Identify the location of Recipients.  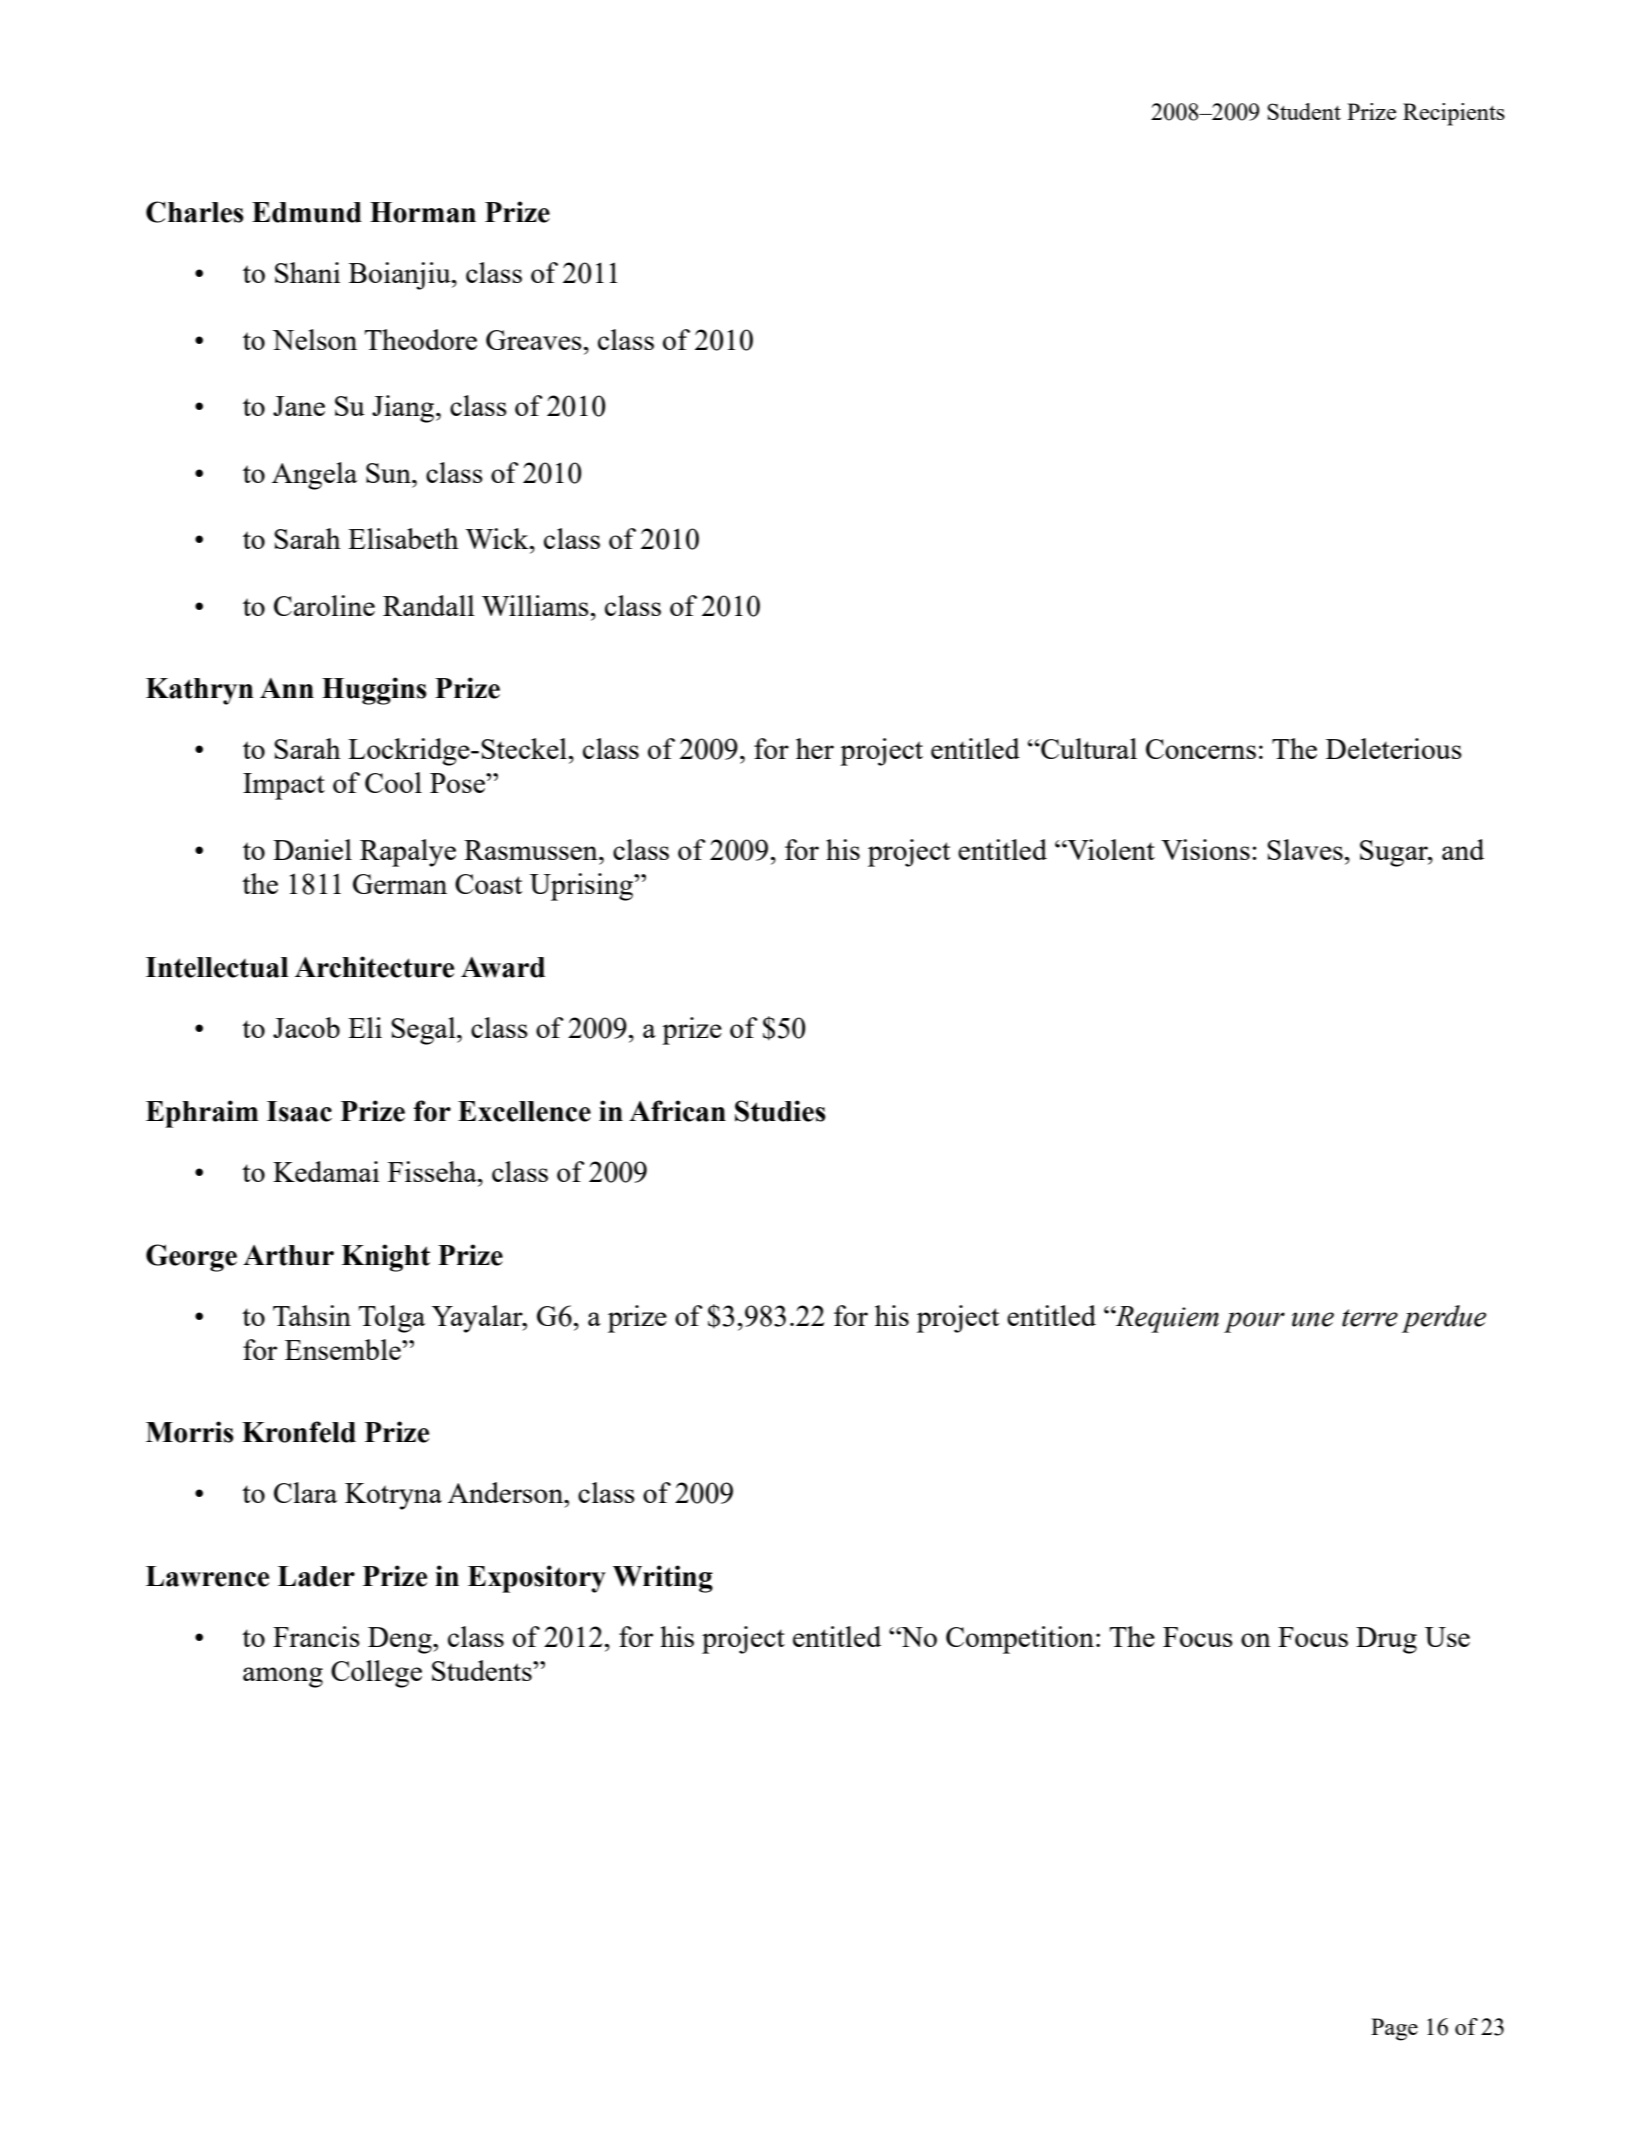
(1454, 114).
